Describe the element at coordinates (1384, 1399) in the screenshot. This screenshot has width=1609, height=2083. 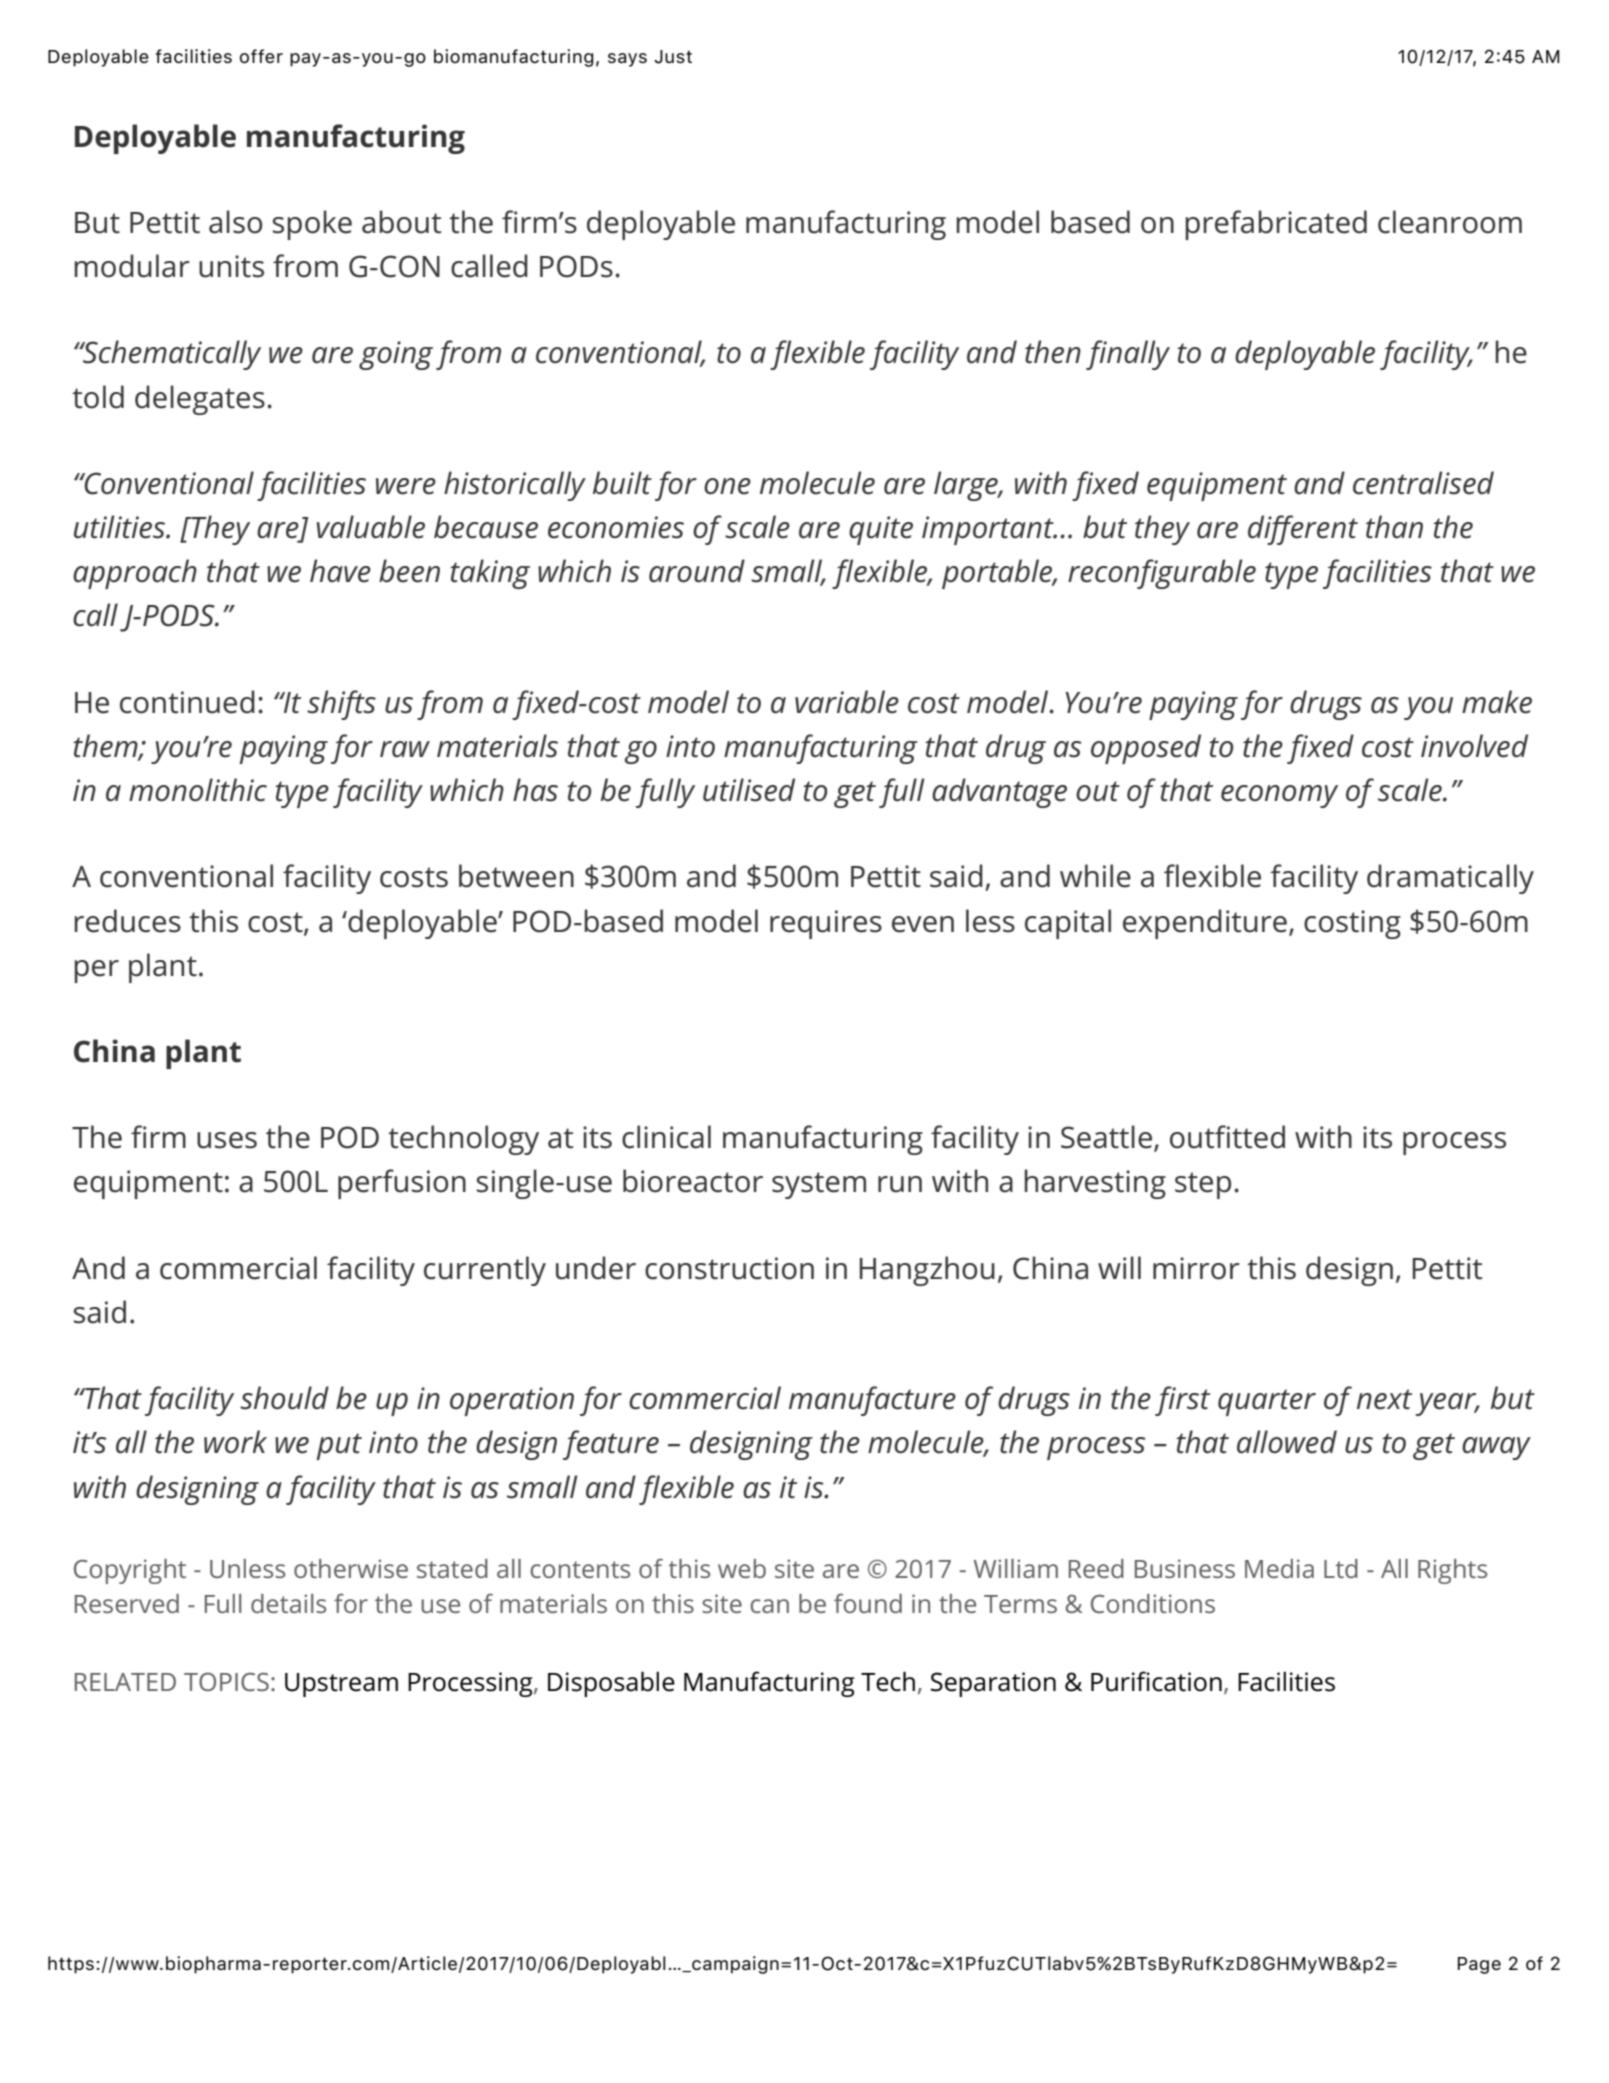
I see `next` at that location.
